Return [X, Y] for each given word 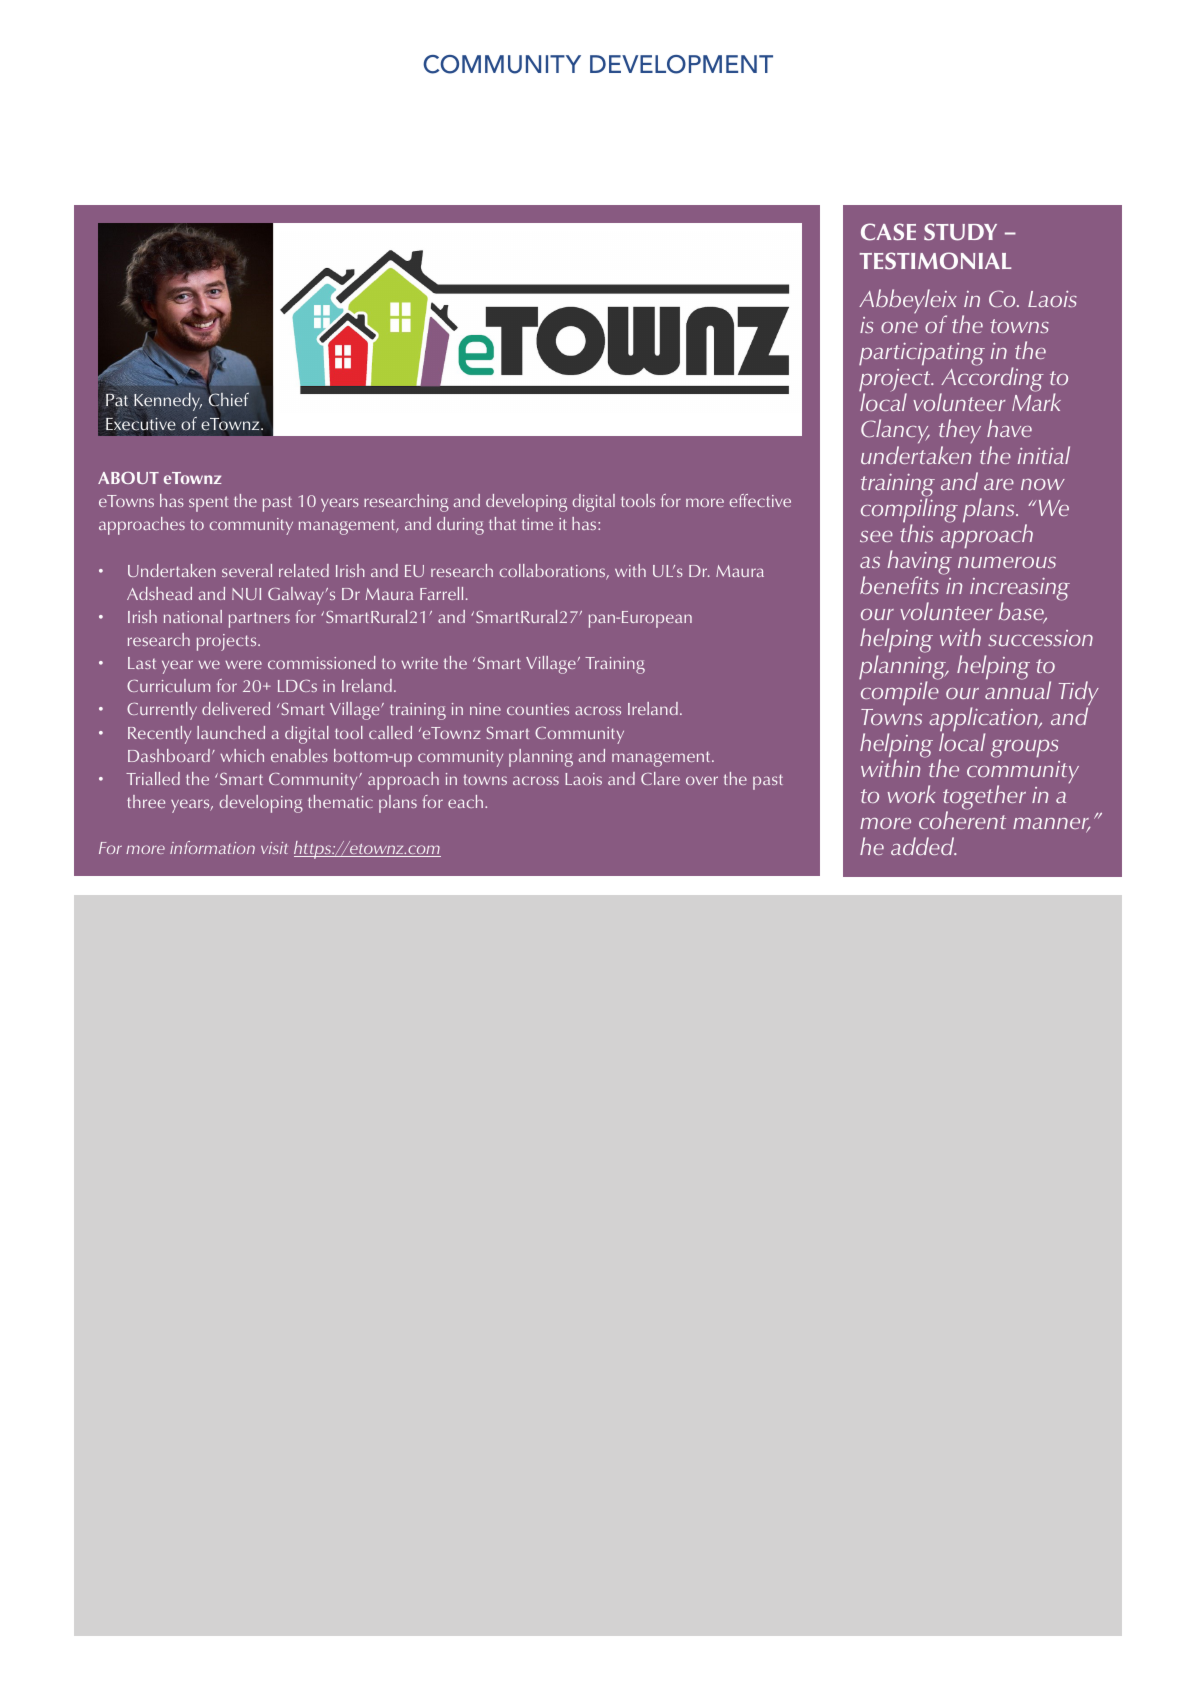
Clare [660, 778]
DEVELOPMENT [681, 64]
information [212, 847]
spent [208, 504]
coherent [962, 820]
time [537, 524]
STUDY [960, 232]
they [960, 433]
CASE [888, 232]
